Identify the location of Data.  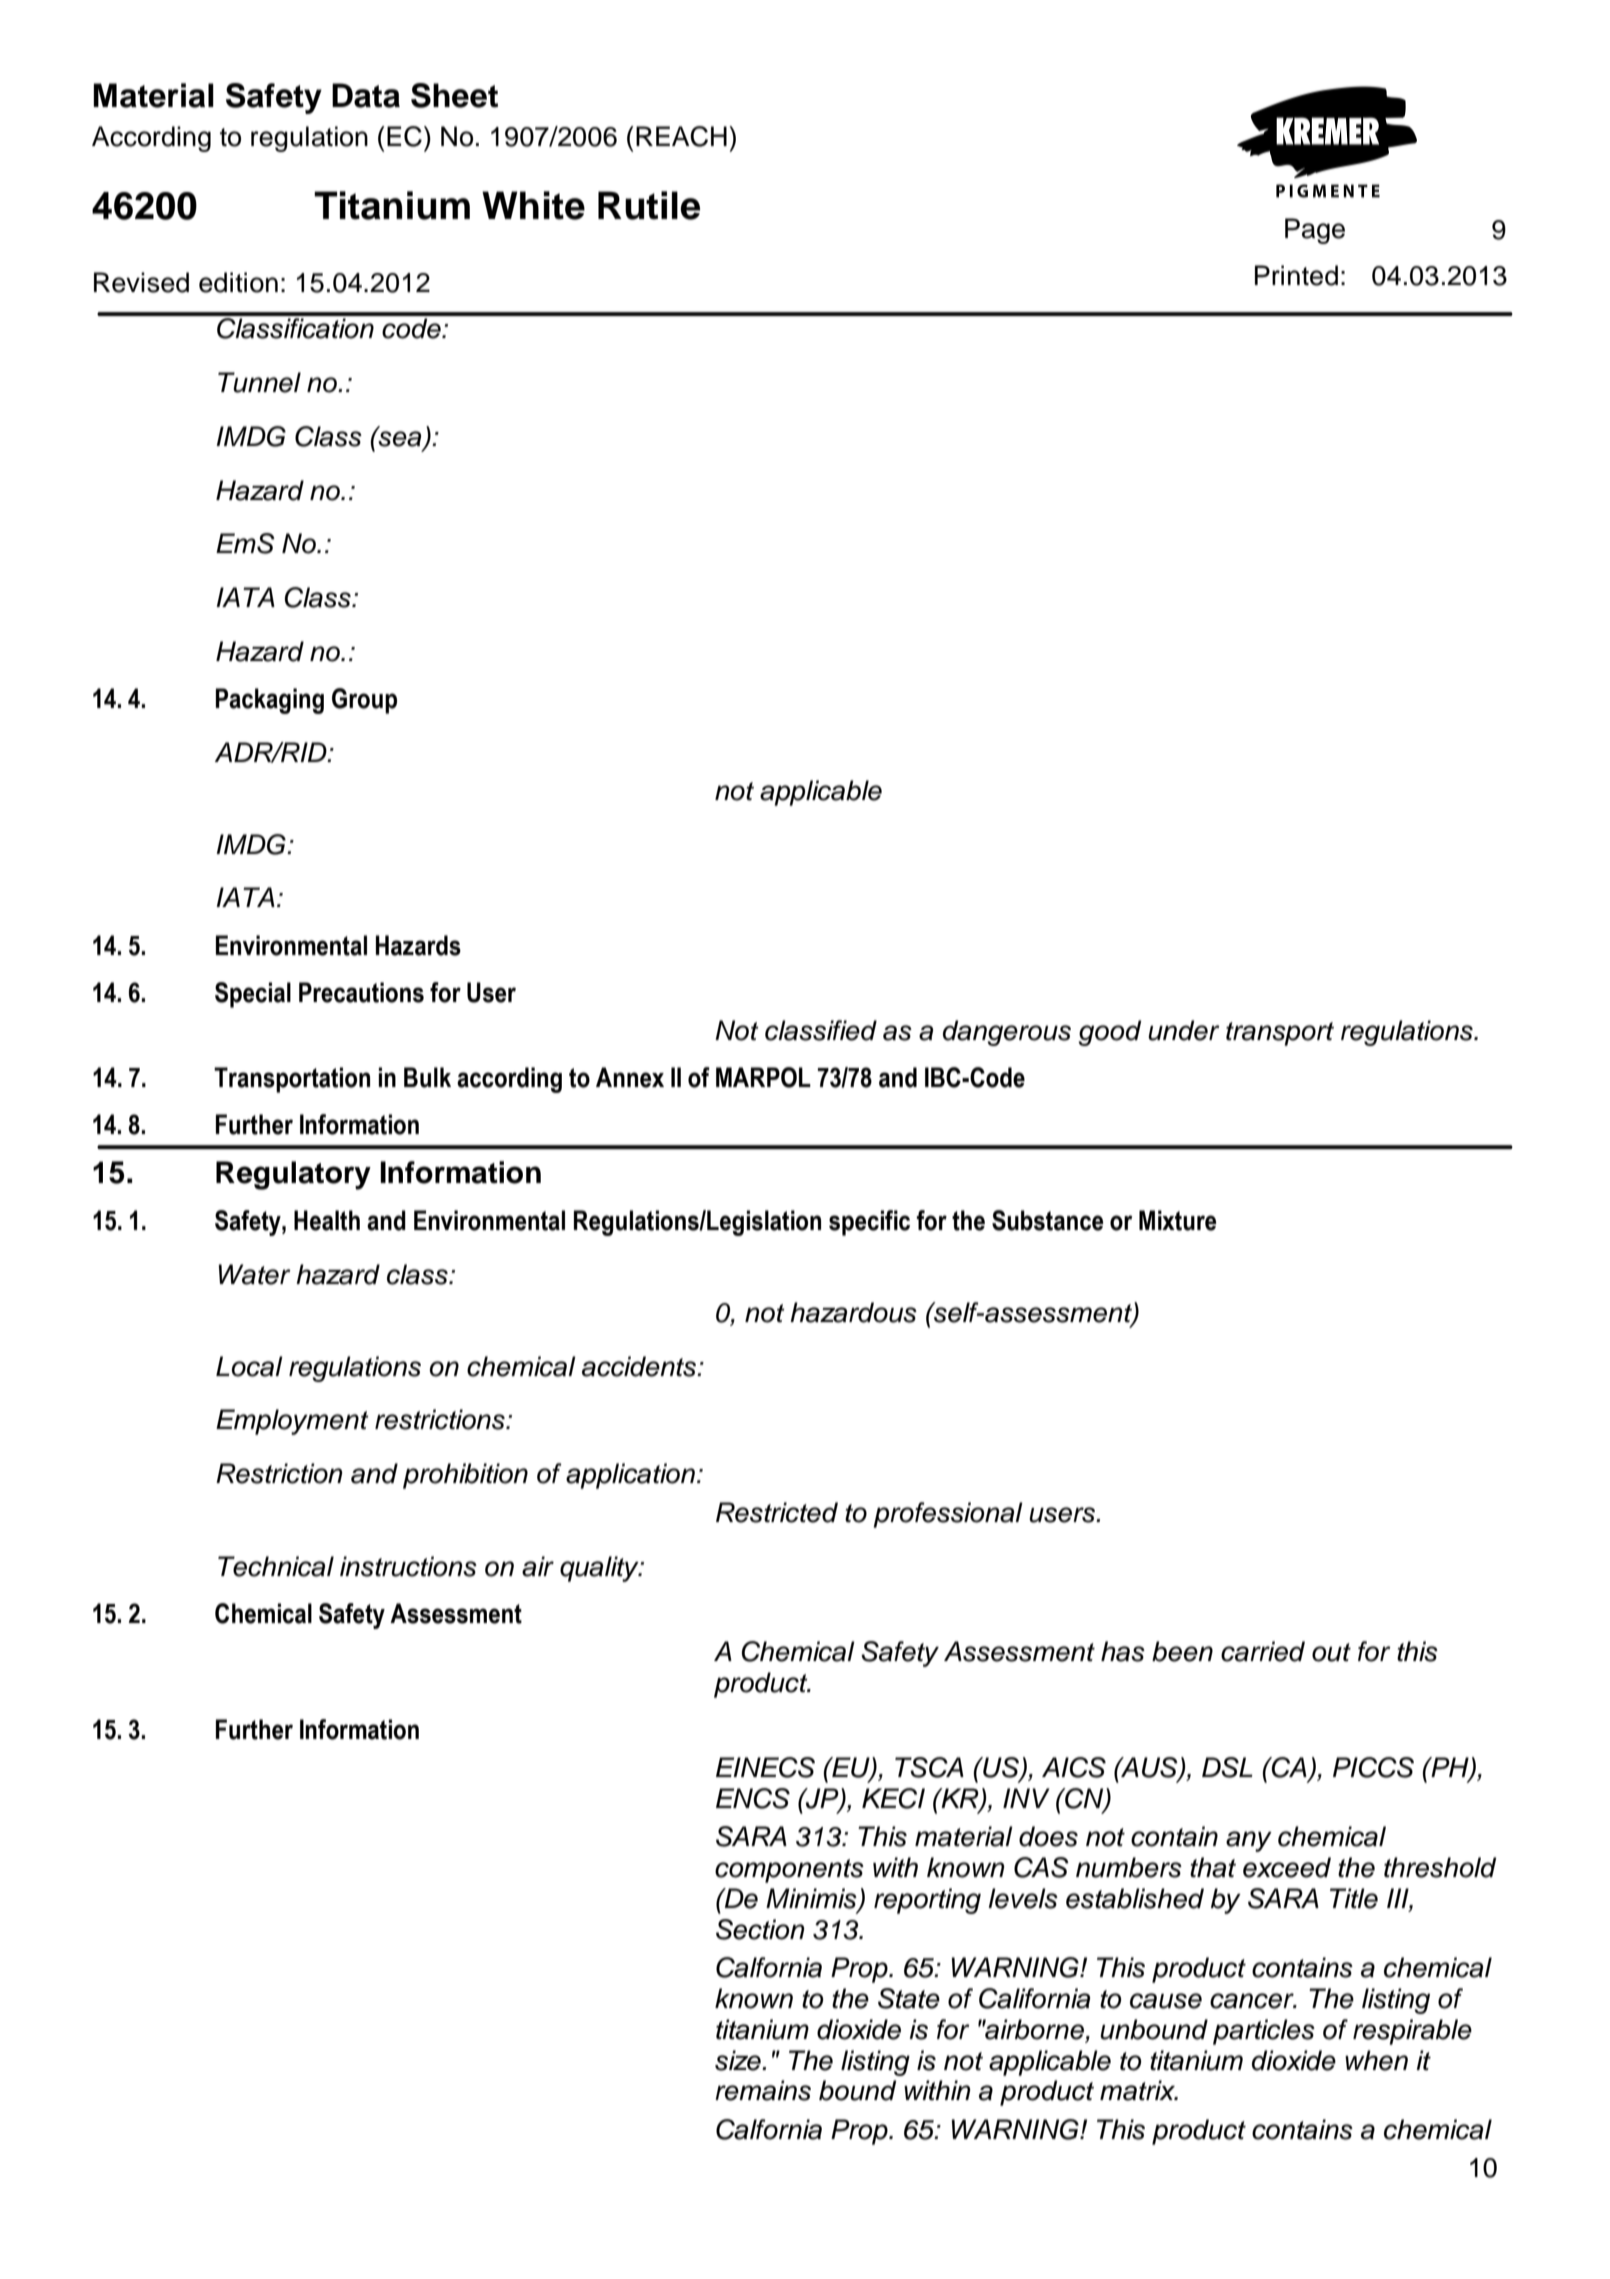
(366, 95).
